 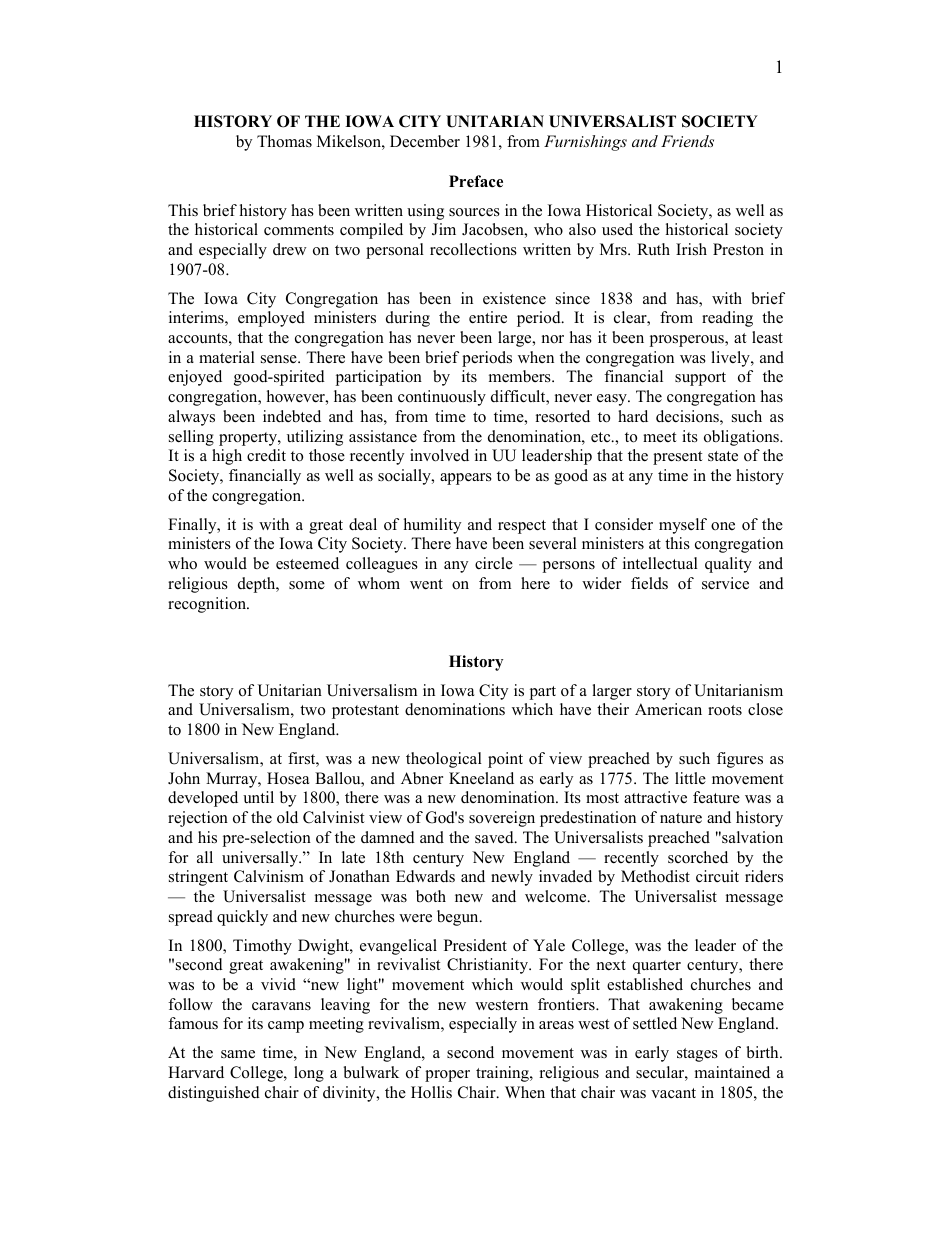 I want to click on Preface, so click(x=476, y=181).
